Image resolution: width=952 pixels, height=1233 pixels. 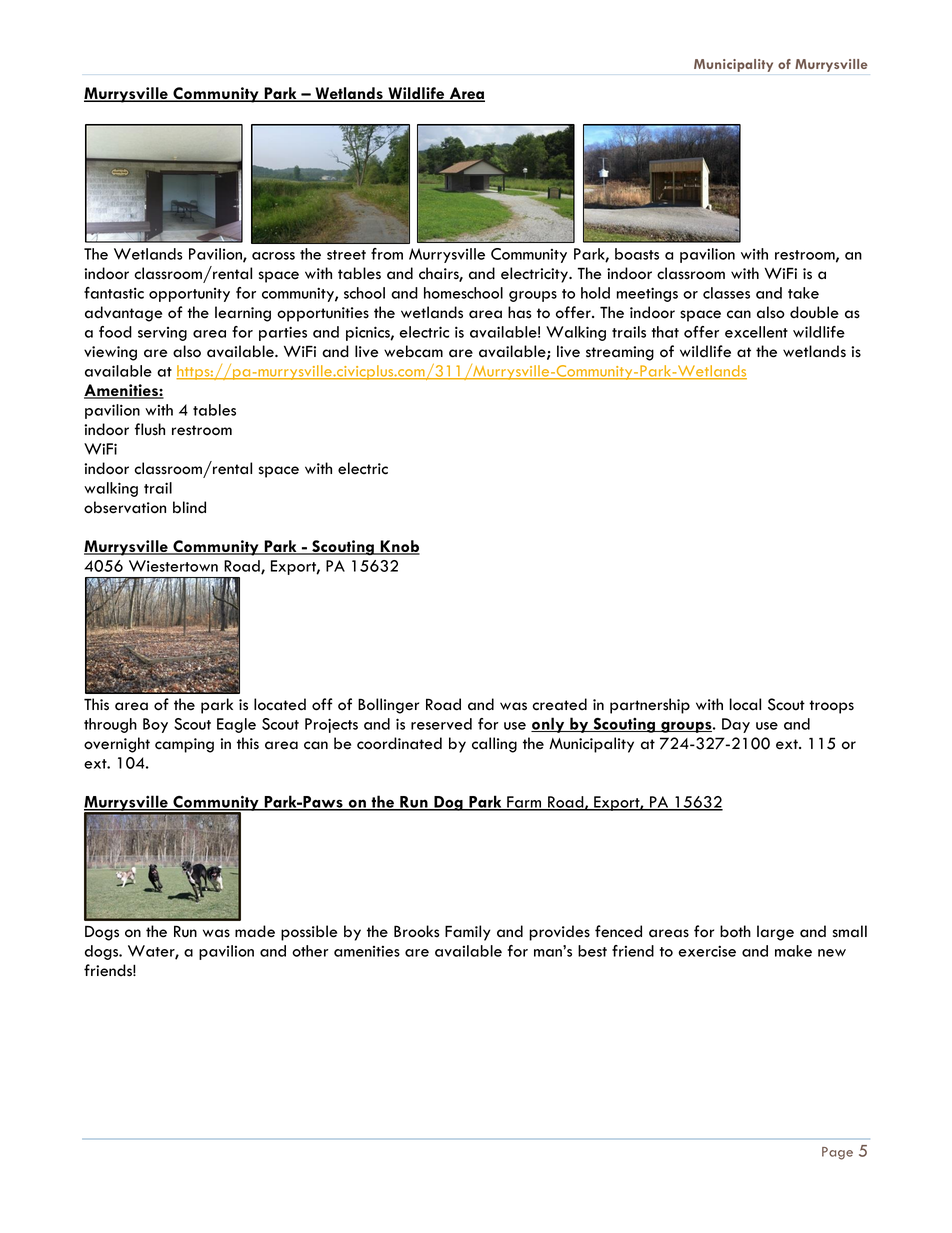 I want to click on classes, so click(x=726, y=293).
